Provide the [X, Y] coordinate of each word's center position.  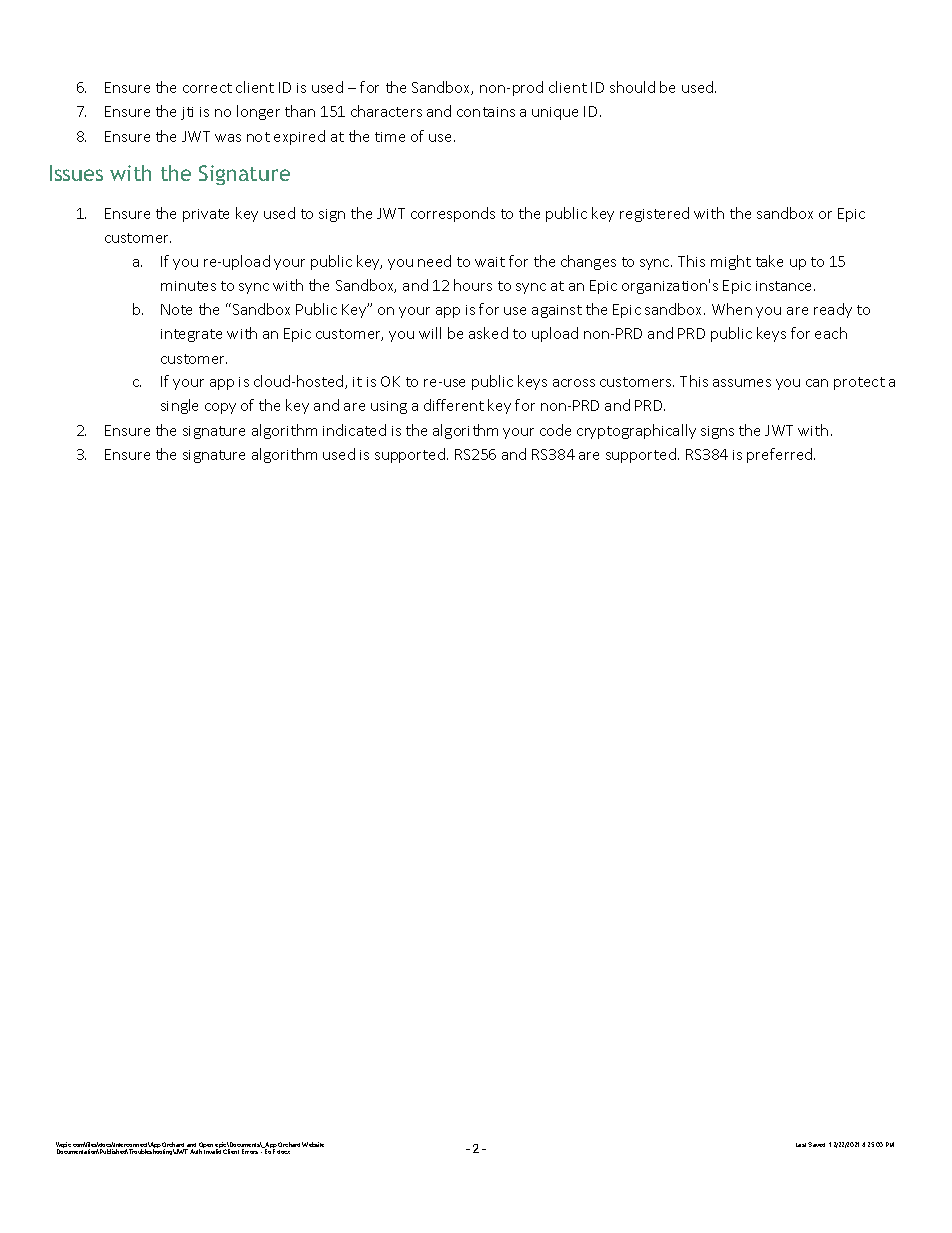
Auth [196, 1151]
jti [187, 113]
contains [486, 112]
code [555, 430]
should [632, 87]
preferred [781, 455]
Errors [250, 1151]
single [179, 406]
